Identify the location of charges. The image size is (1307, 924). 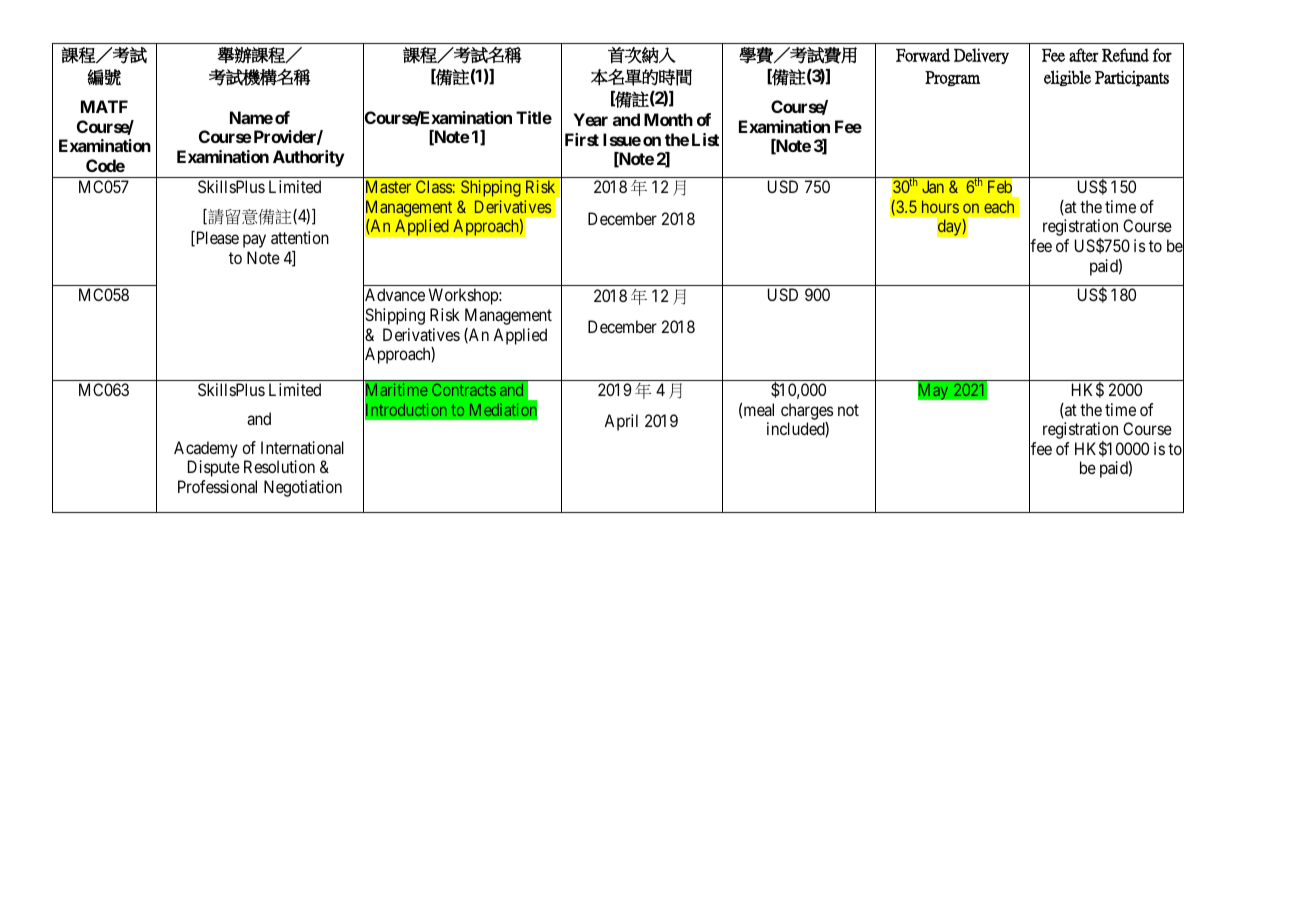
(807, 411).
